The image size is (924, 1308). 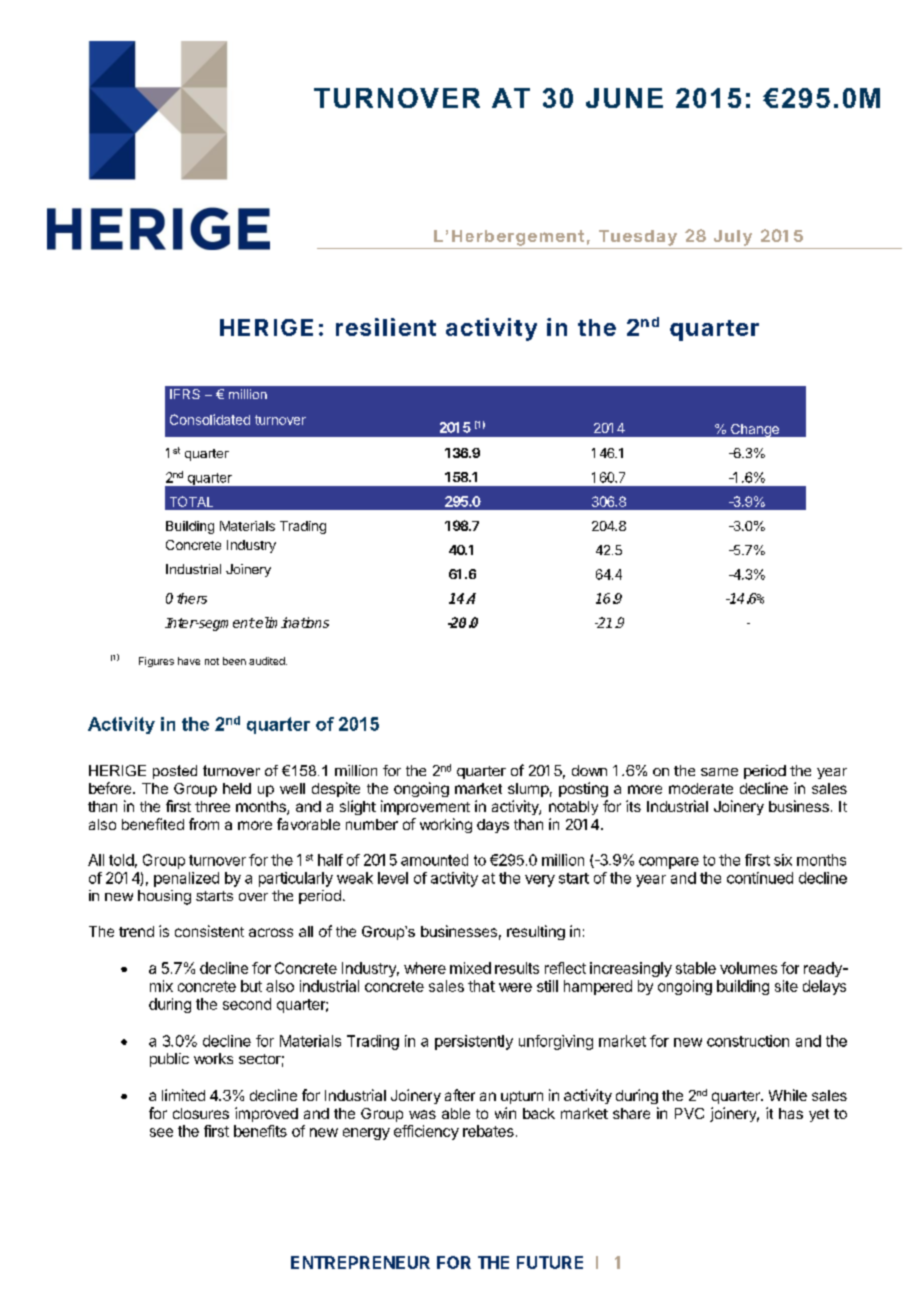 What do you see at coordinates (719, 772) in the page?
I see `same` at bounding box center [719, 772].
